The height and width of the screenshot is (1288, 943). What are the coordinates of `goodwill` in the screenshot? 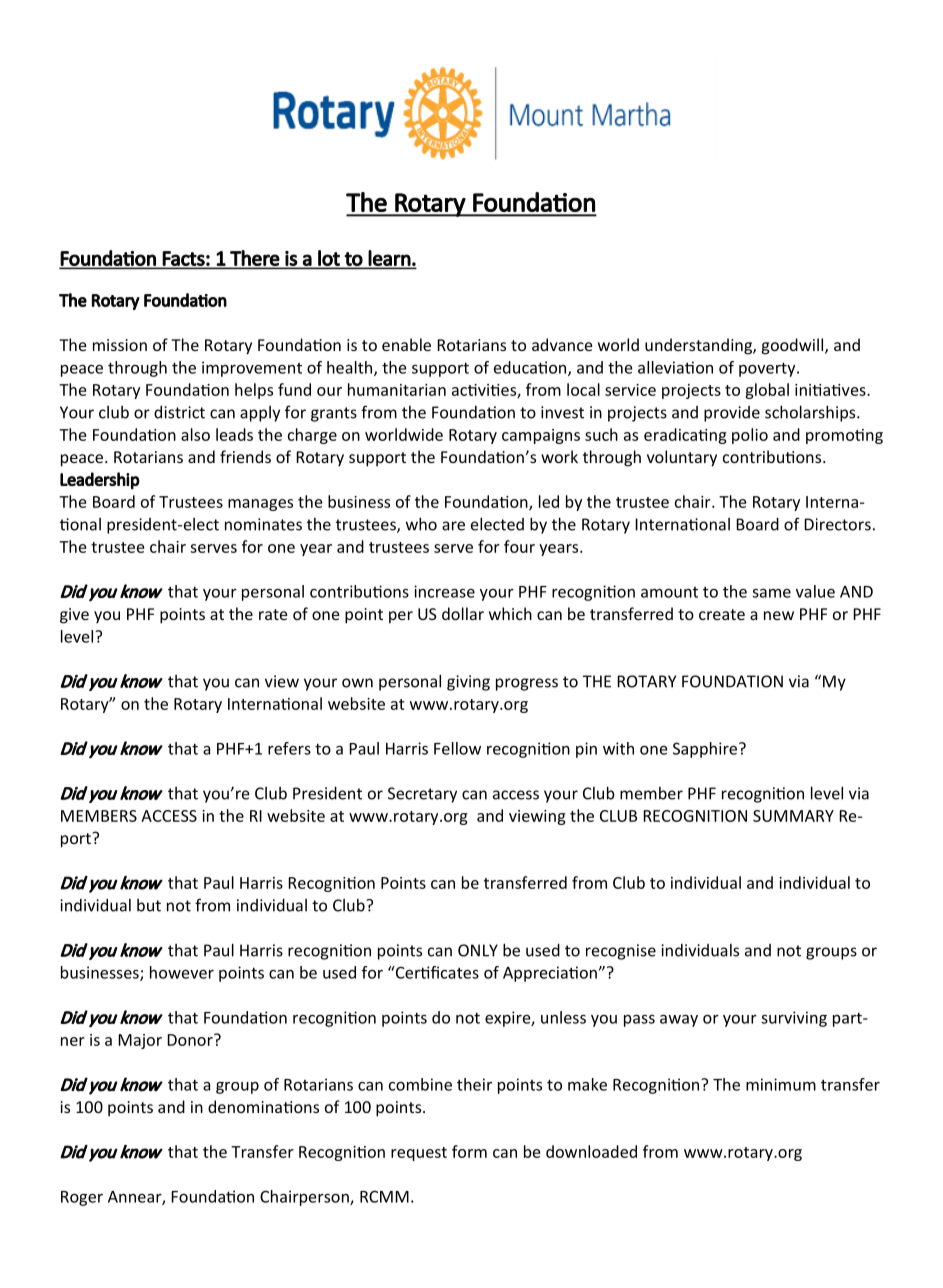 It's located at (794, 346).
